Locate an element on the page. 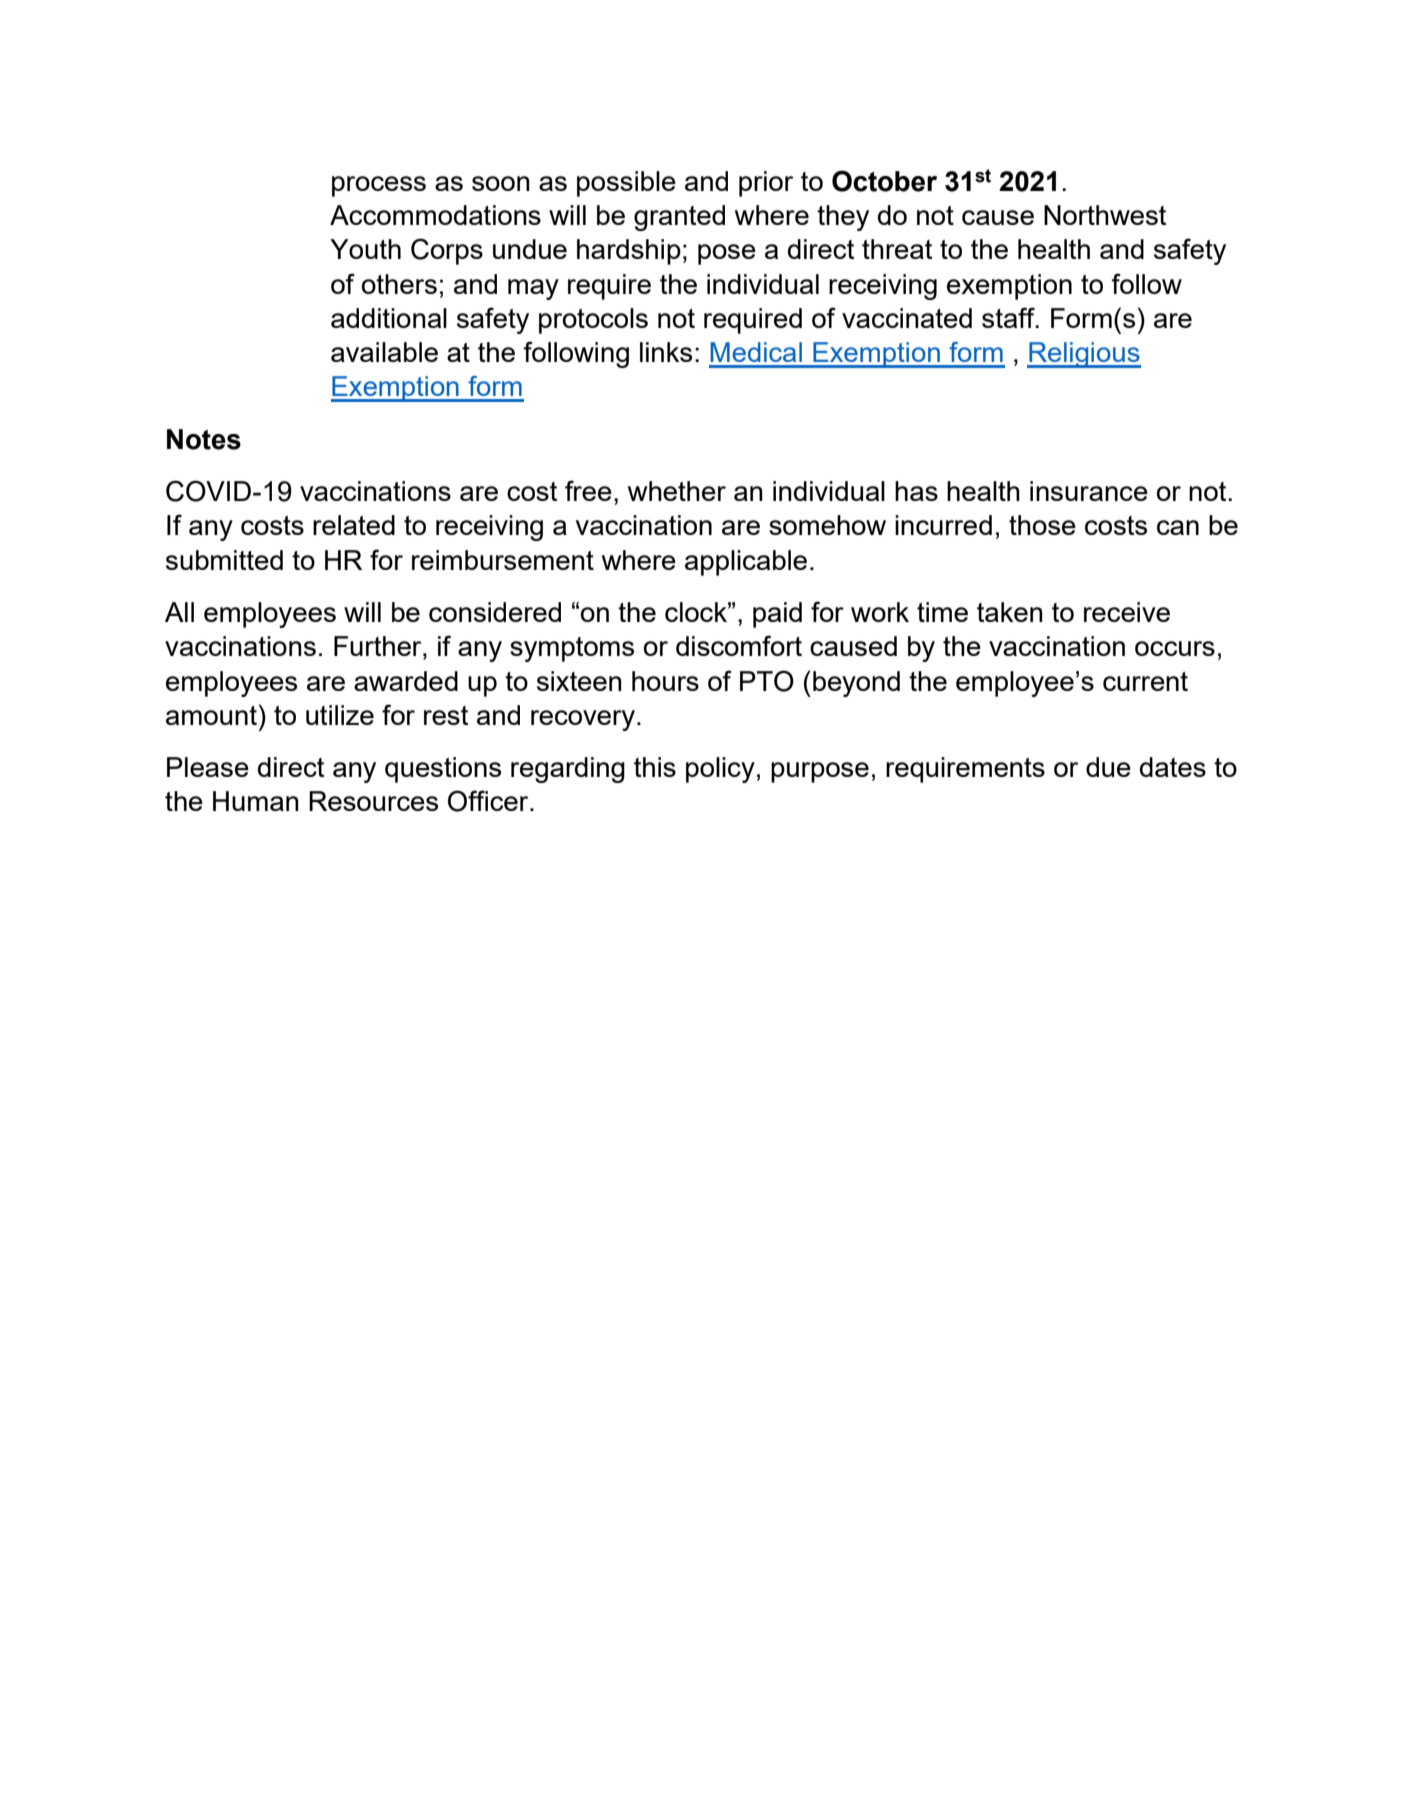 The width and height of the document is (1405, 1818). granted is located at coordinates (679, 218).
